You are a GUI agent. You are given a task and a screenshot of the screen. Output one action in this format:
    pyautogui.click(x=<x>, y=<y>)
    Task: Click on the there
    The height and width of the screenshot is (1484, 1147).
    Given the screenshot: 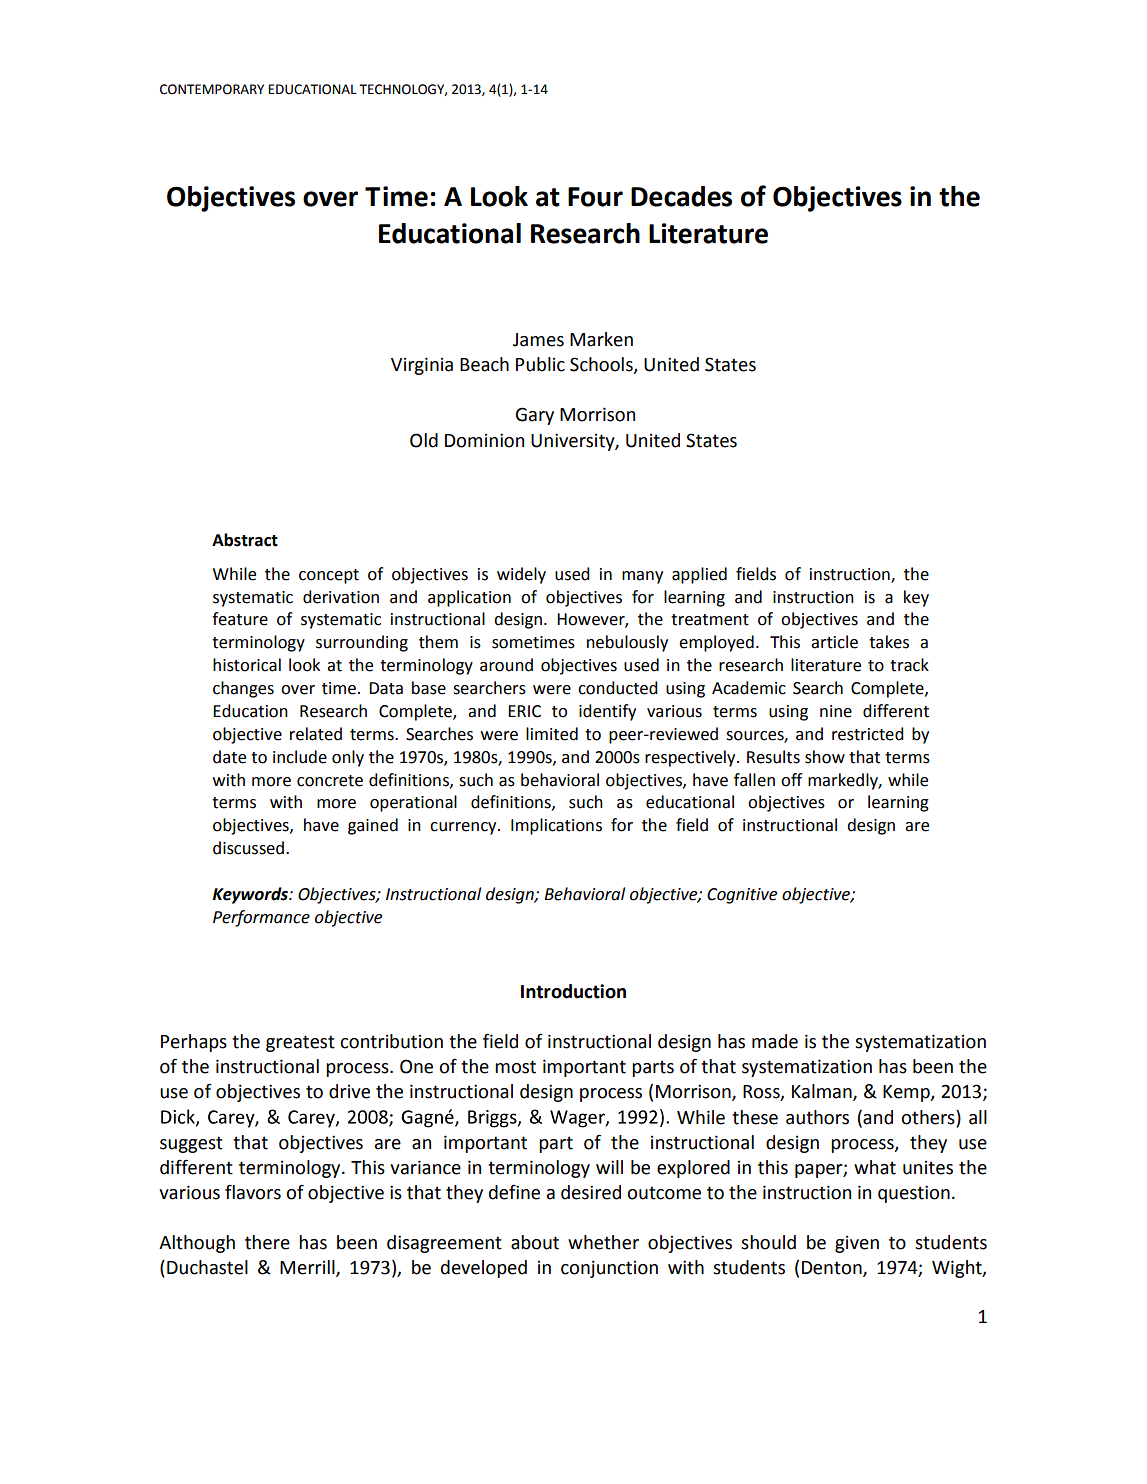 What is the action you would take?
    pyautogui.click(x=267, y=1242)
